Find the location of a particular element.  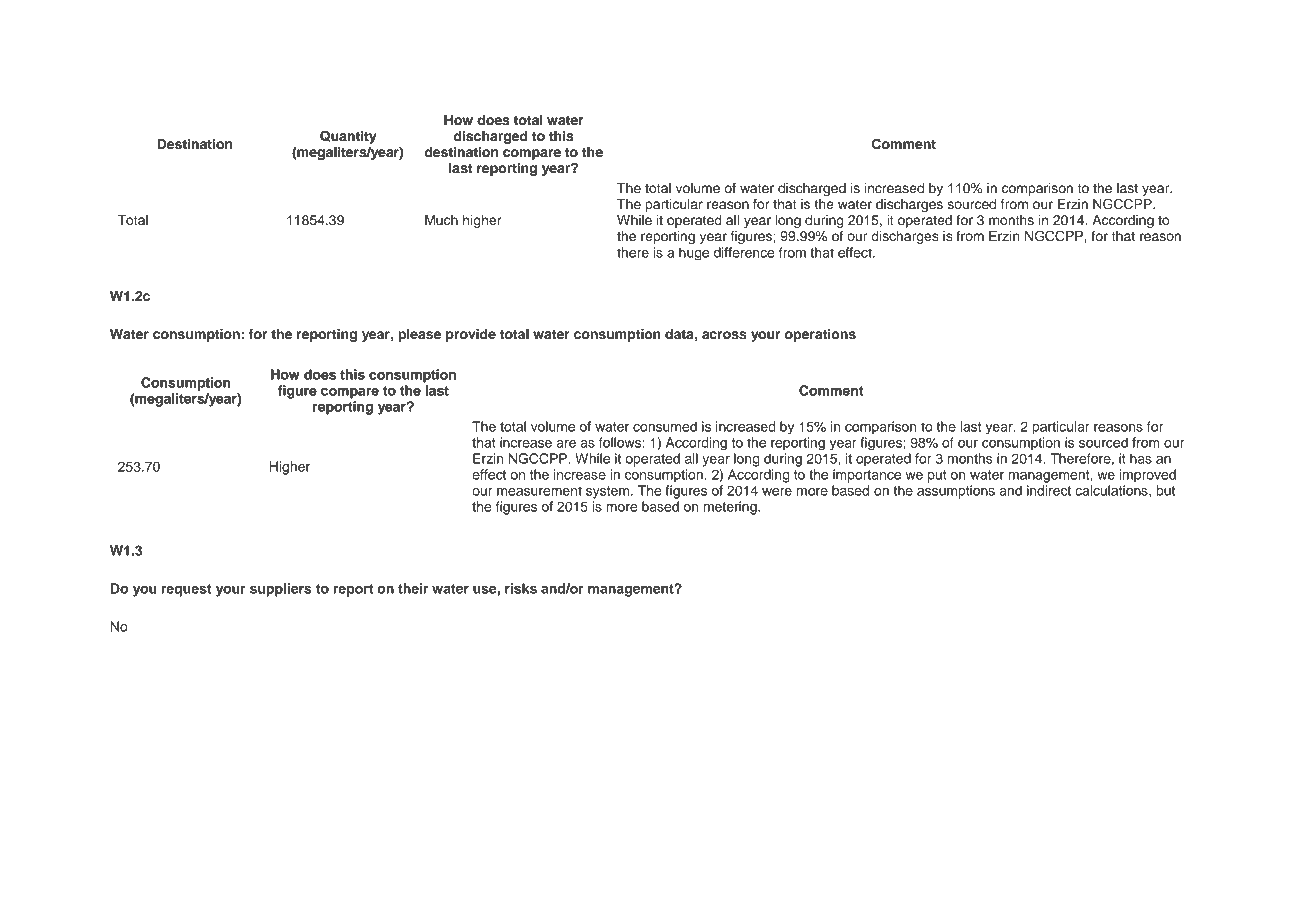

suppliers is located at coordinates (281, 590).
